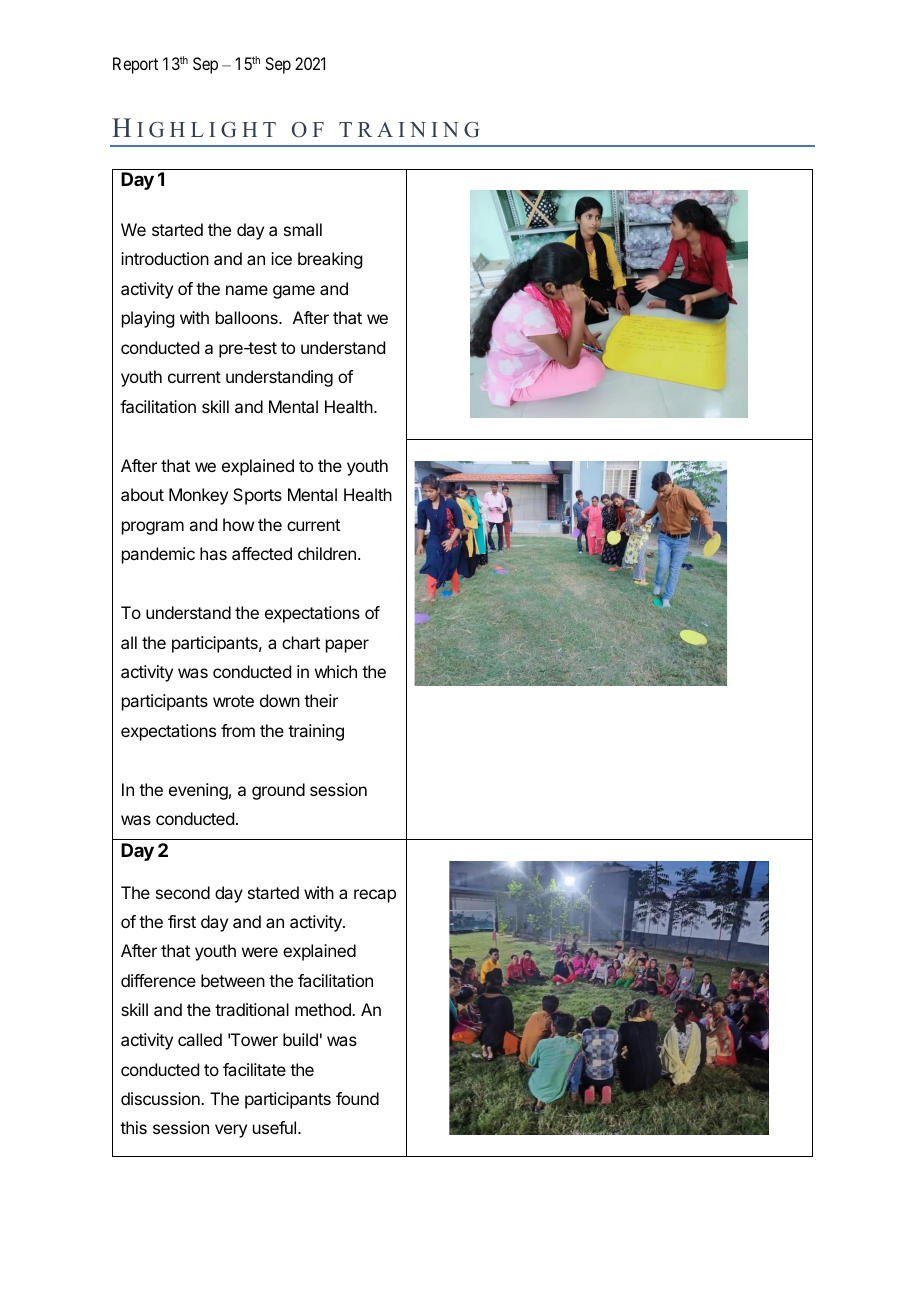 The width and height of the screenshot is (924, 1308). I want to click on their, so click(321, 700).
